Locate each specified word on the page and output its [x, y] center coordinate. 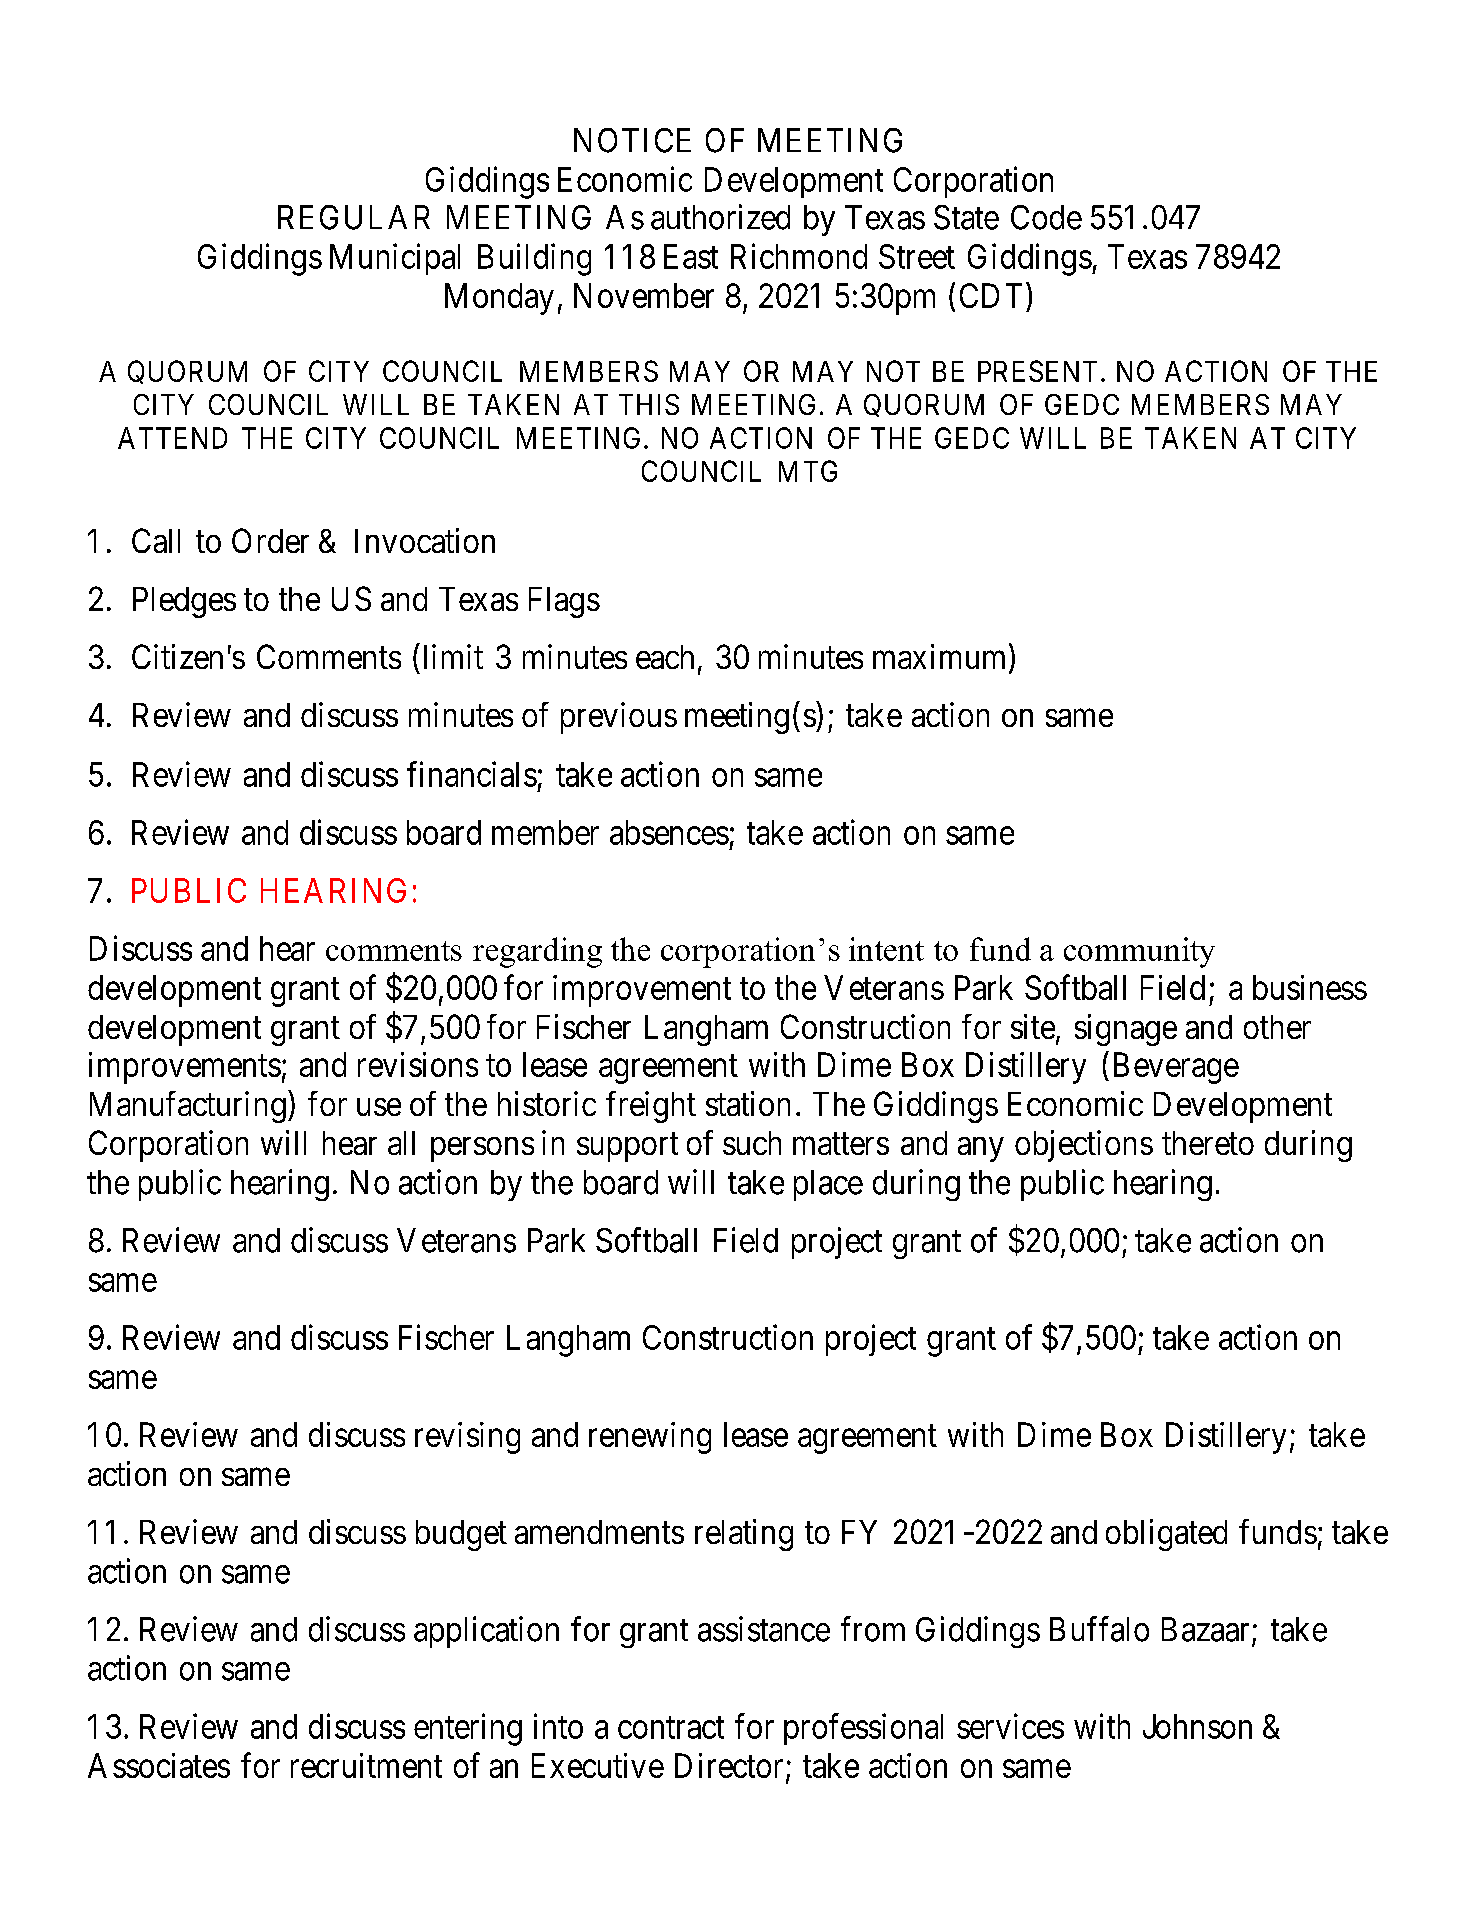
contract [671, 1728]
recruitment [366, 1765]
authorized [720, 217]
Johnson [1197, 1726]
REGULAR [354, 217]
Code [1046, 217]
